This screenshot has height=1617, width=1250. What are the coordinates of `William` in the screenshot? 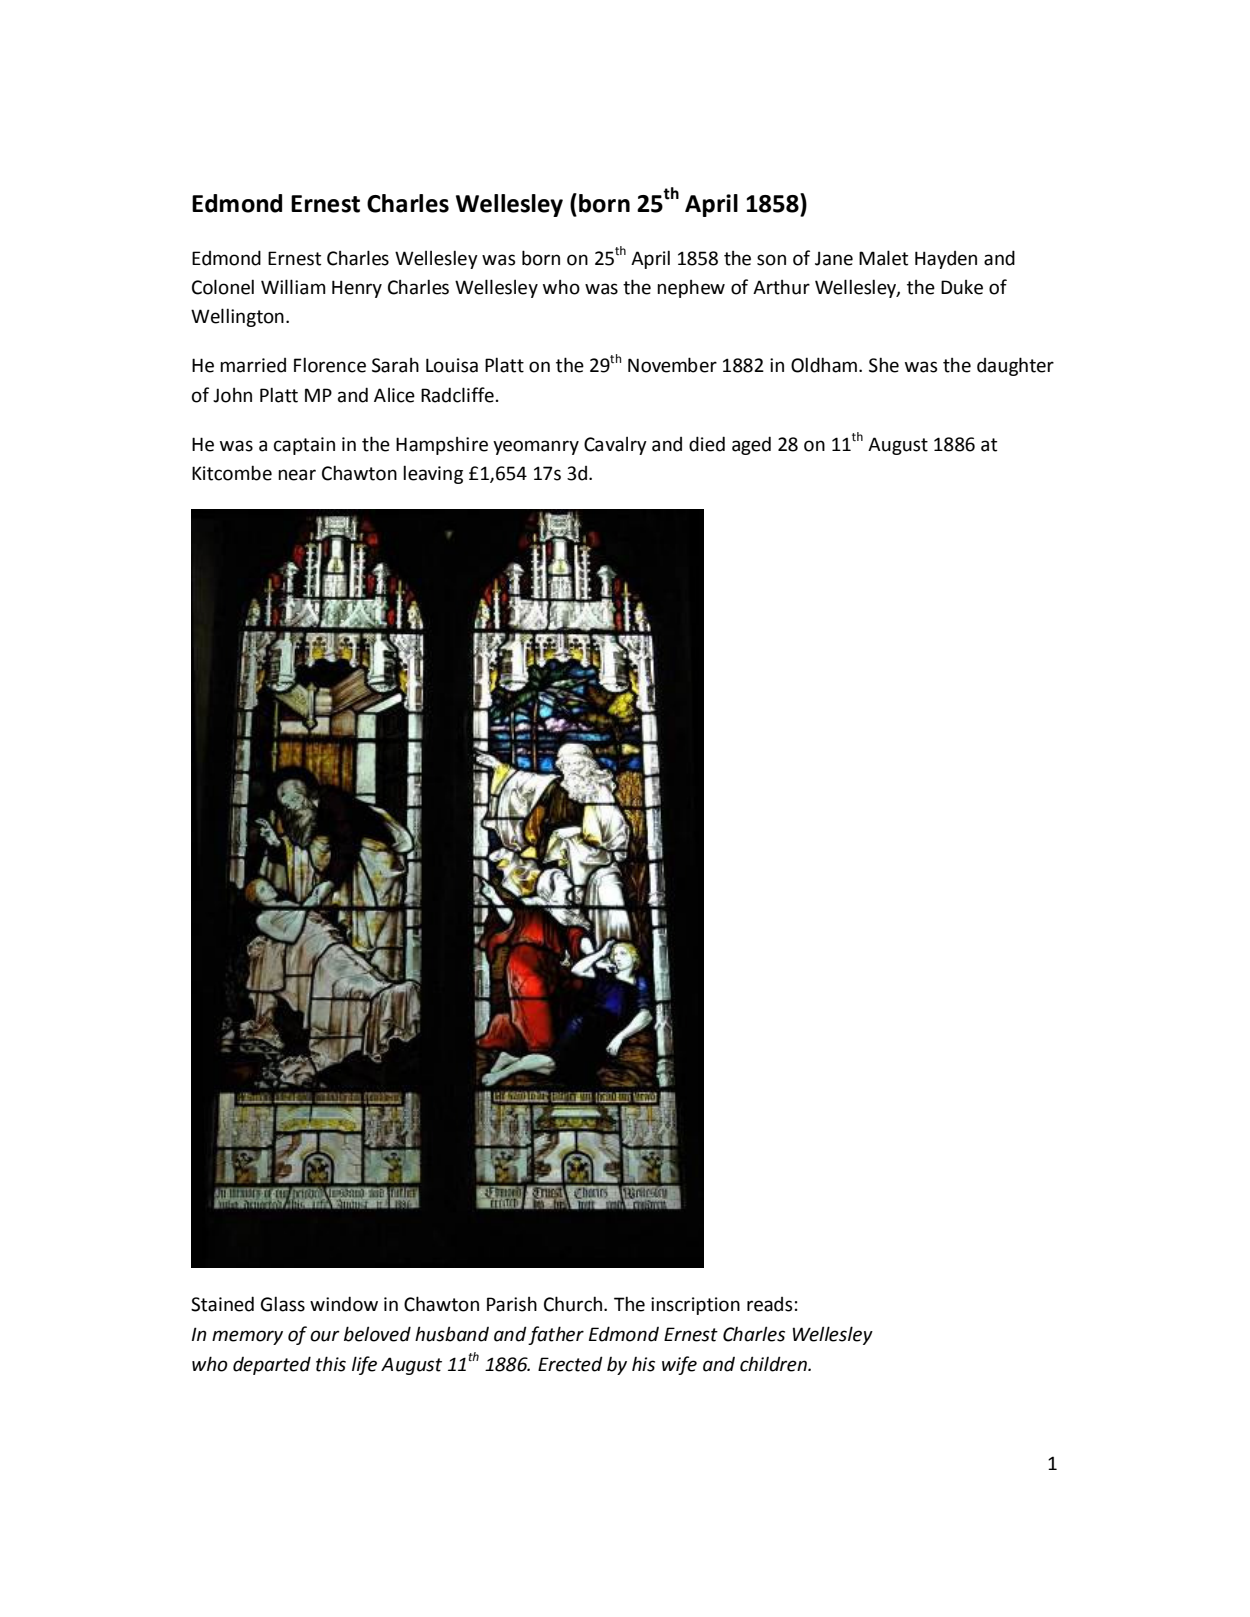 It's located at (293, 287).
